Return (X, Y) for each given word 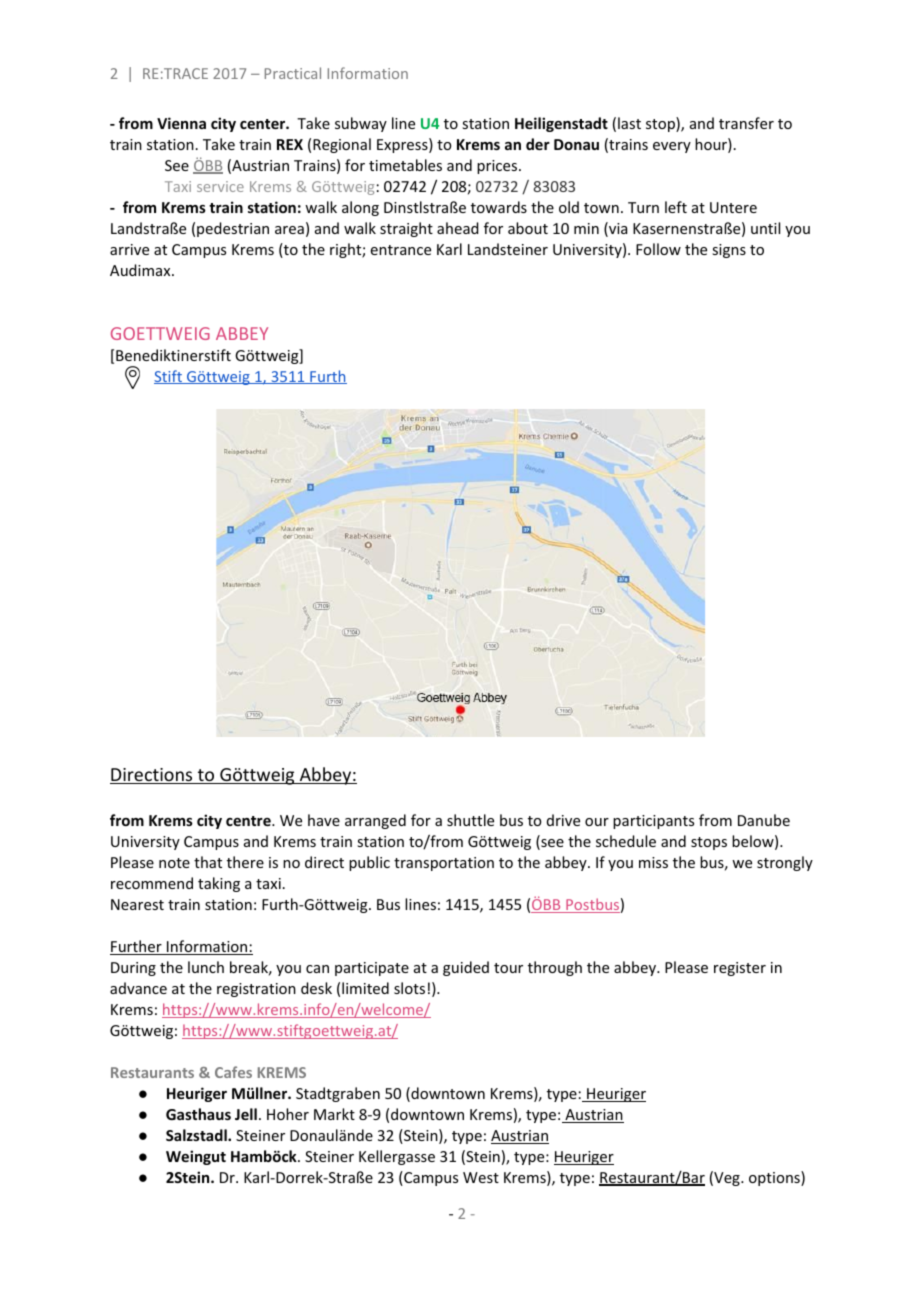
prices (498, 167)
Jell (246, 1114)
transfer (746, 123)
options (775, 1178)
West (481, 1177)
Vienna (181, 123)
